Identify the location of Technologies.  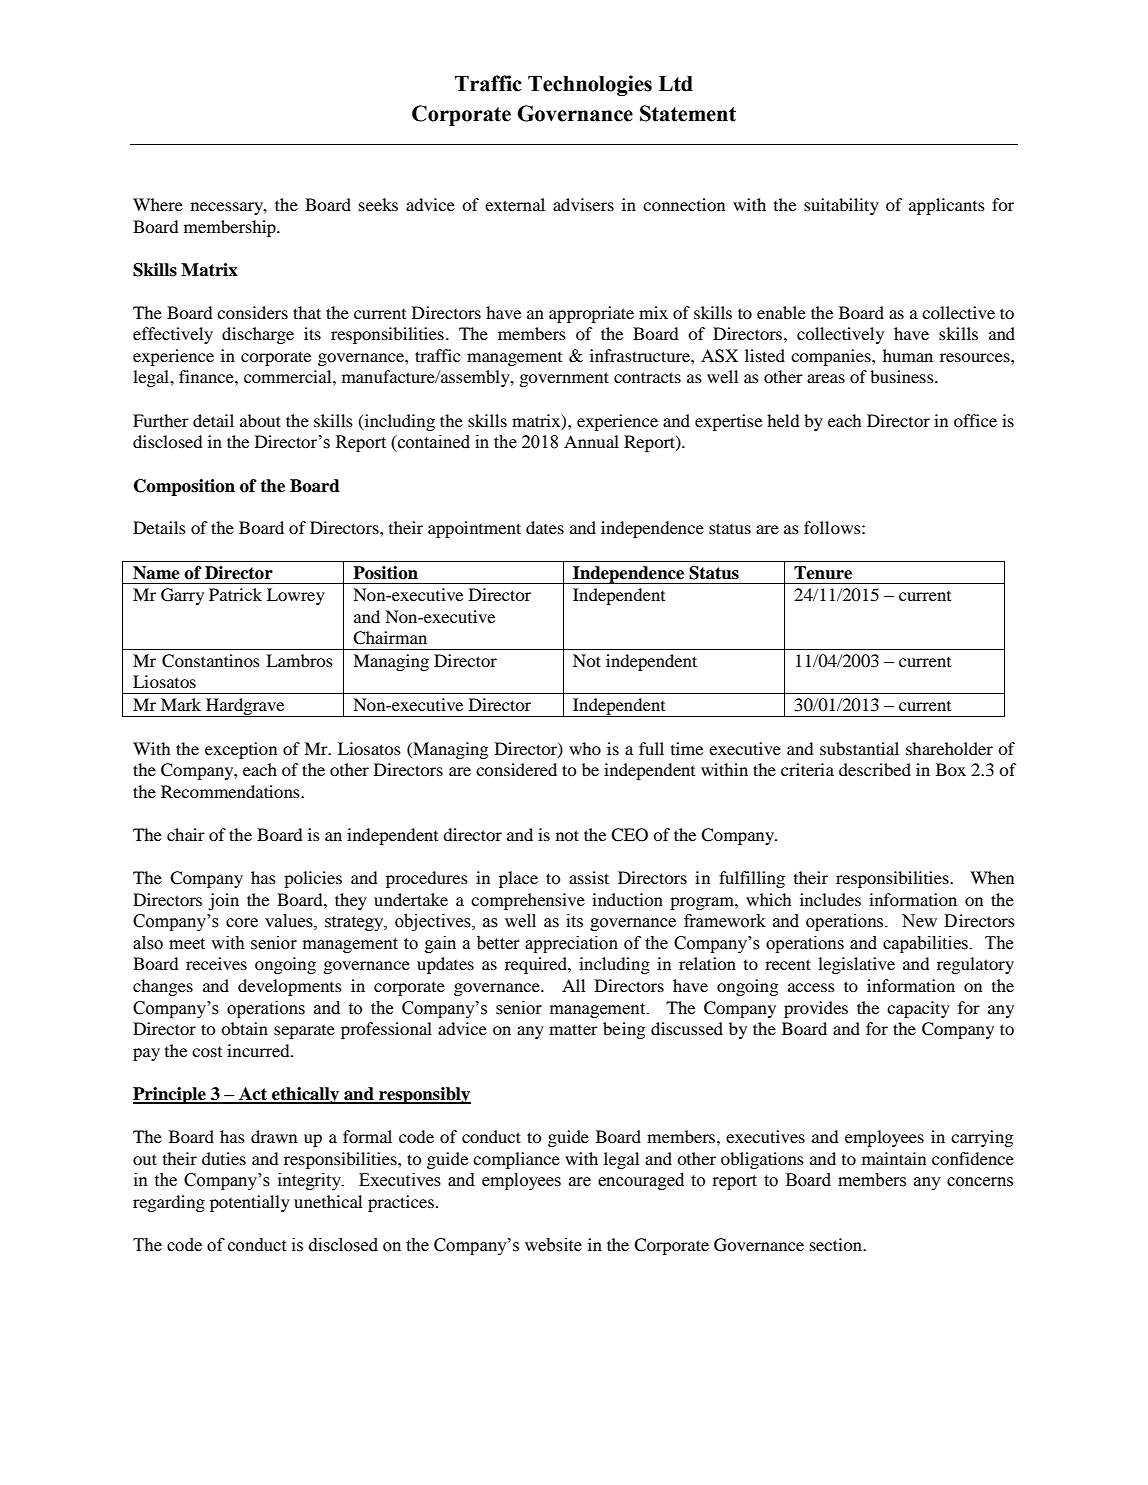
(590, 85).
